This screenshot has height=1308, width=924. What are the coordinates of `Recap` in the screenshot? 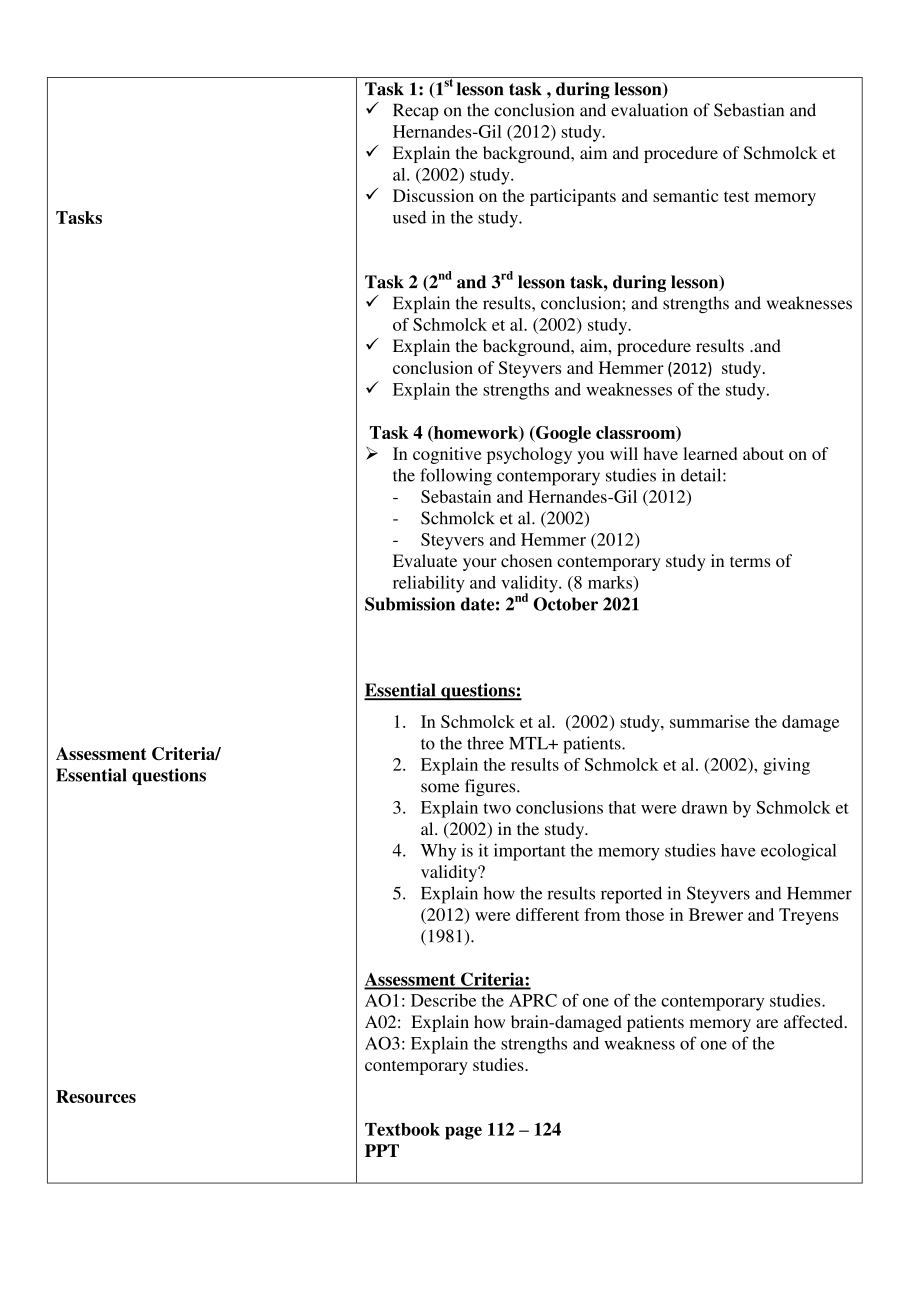 It's located at (416, 111).
